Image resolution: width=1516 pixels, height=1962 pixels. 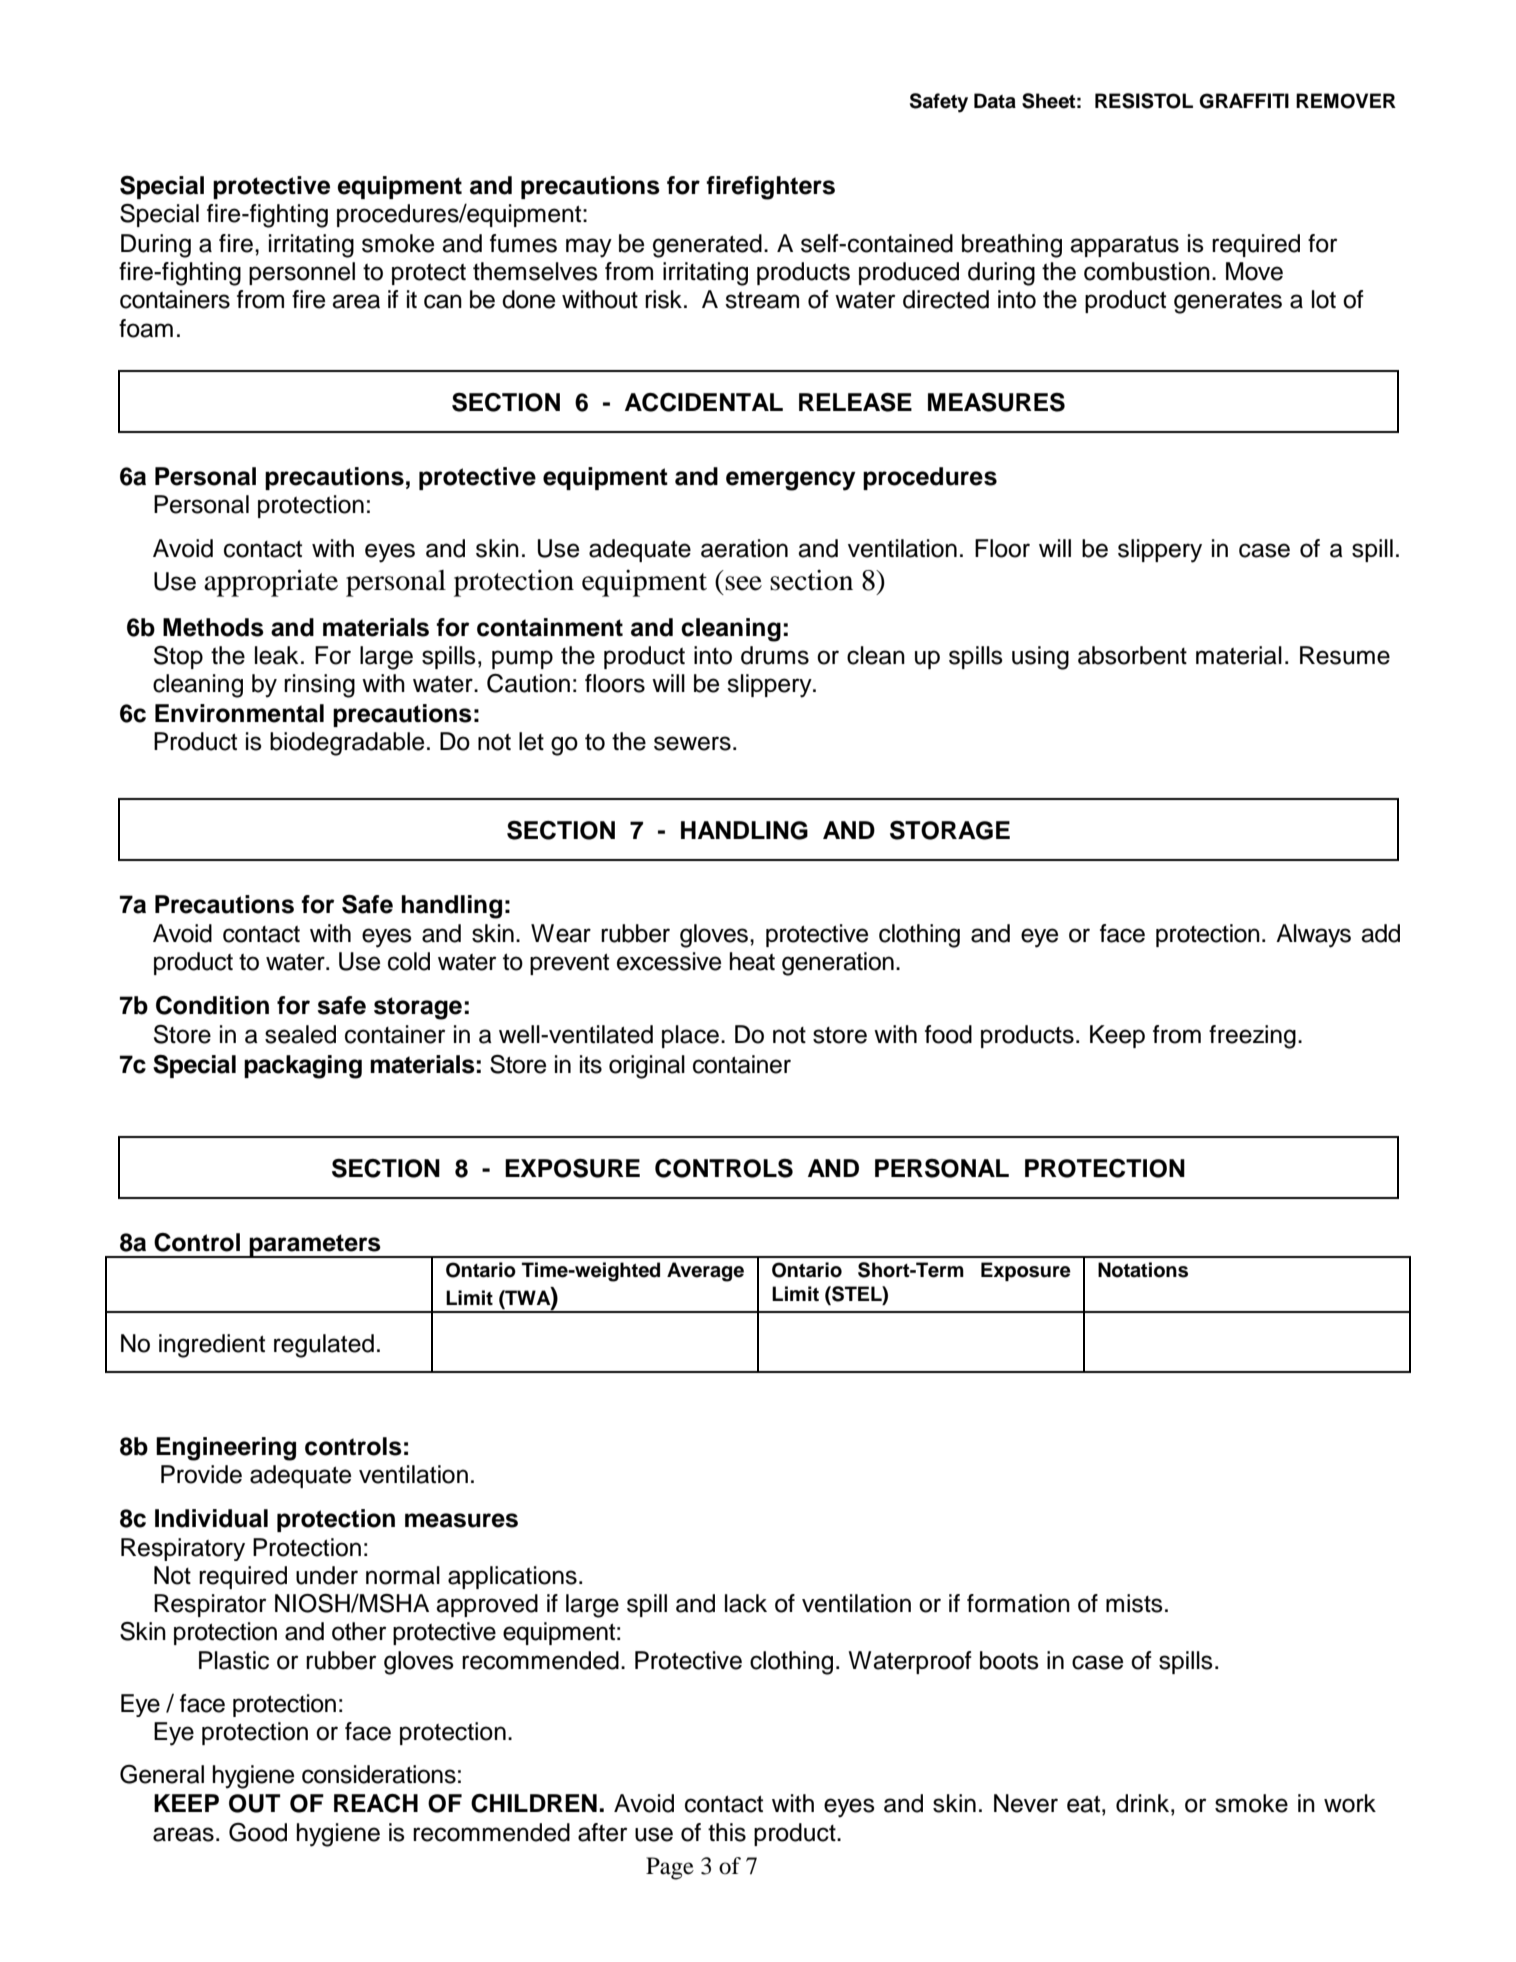 What do you see at coordinates (302, 273) in the image?
I see `personnel` at bounding box center [302, 273].
